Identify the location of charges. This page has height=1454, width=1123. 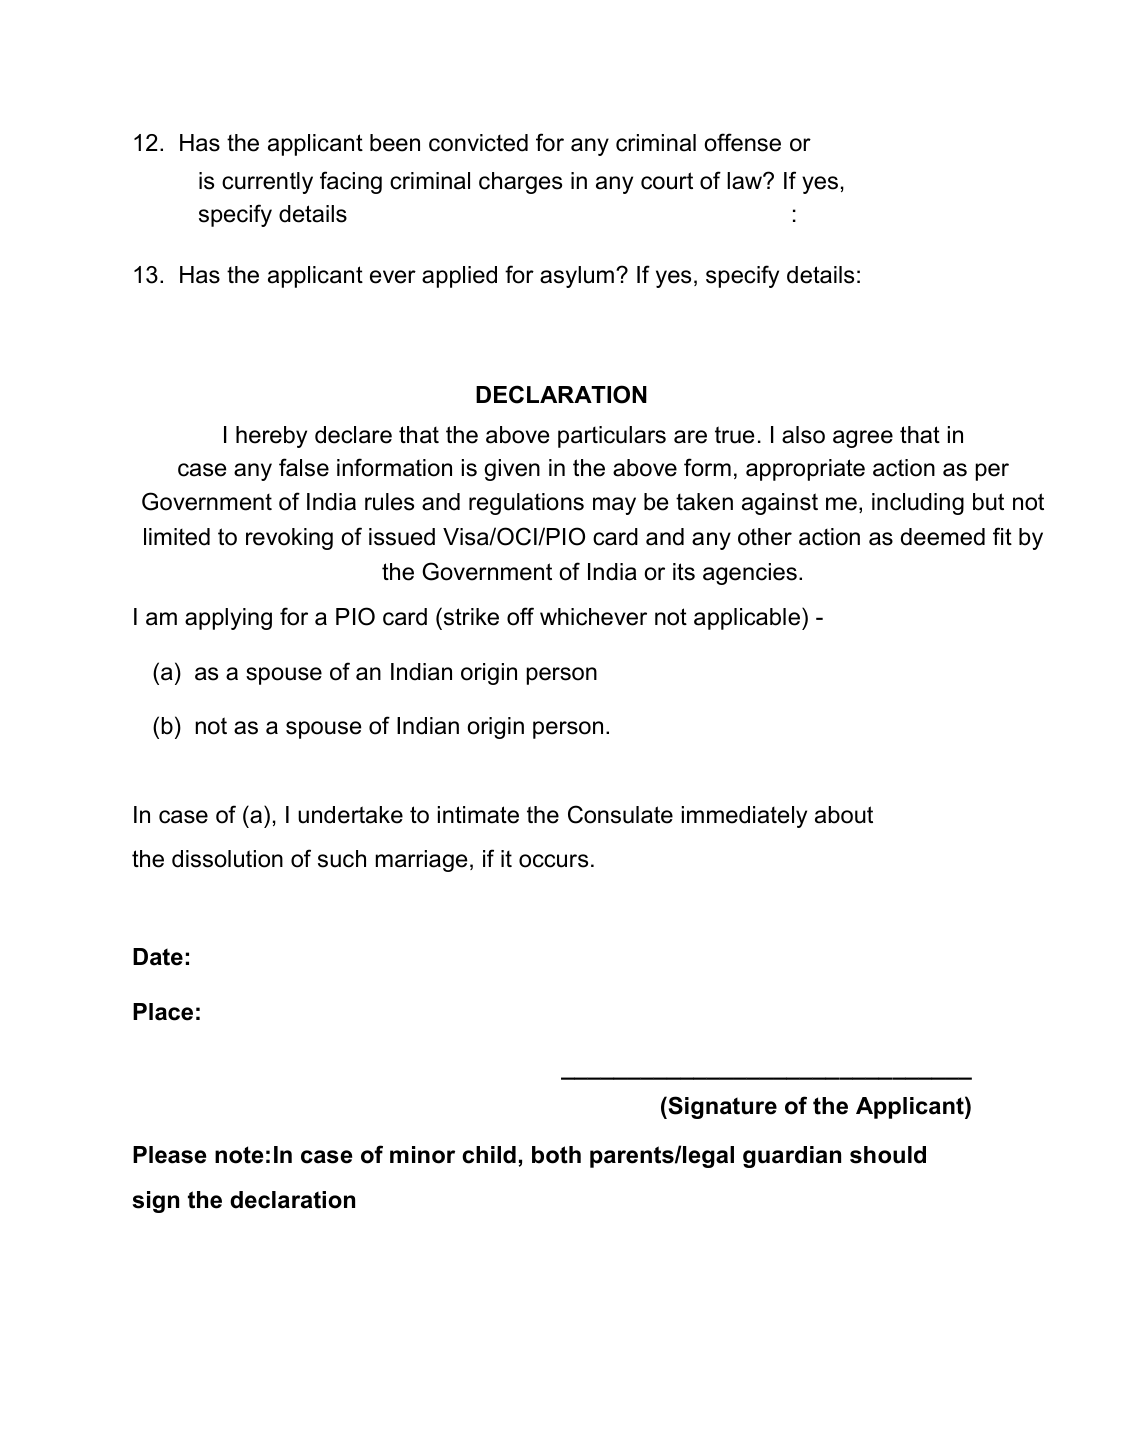
(520, 183).
